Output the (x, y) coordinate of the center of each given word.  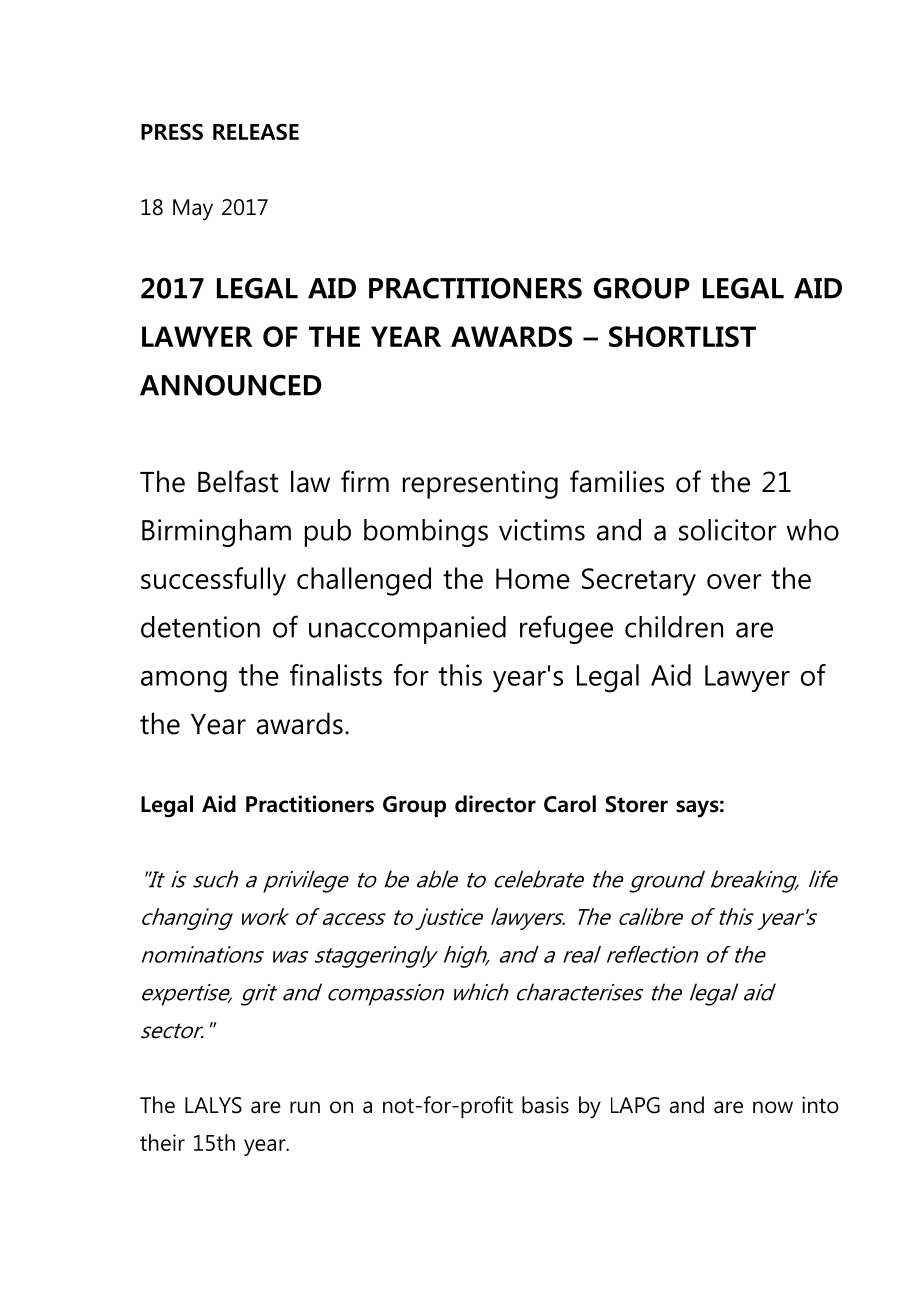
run (305, 1107)
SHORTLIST (682, 336)
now (773, 1107)
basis (545, 1105)
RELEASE (256, 132)
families (617, 481)
